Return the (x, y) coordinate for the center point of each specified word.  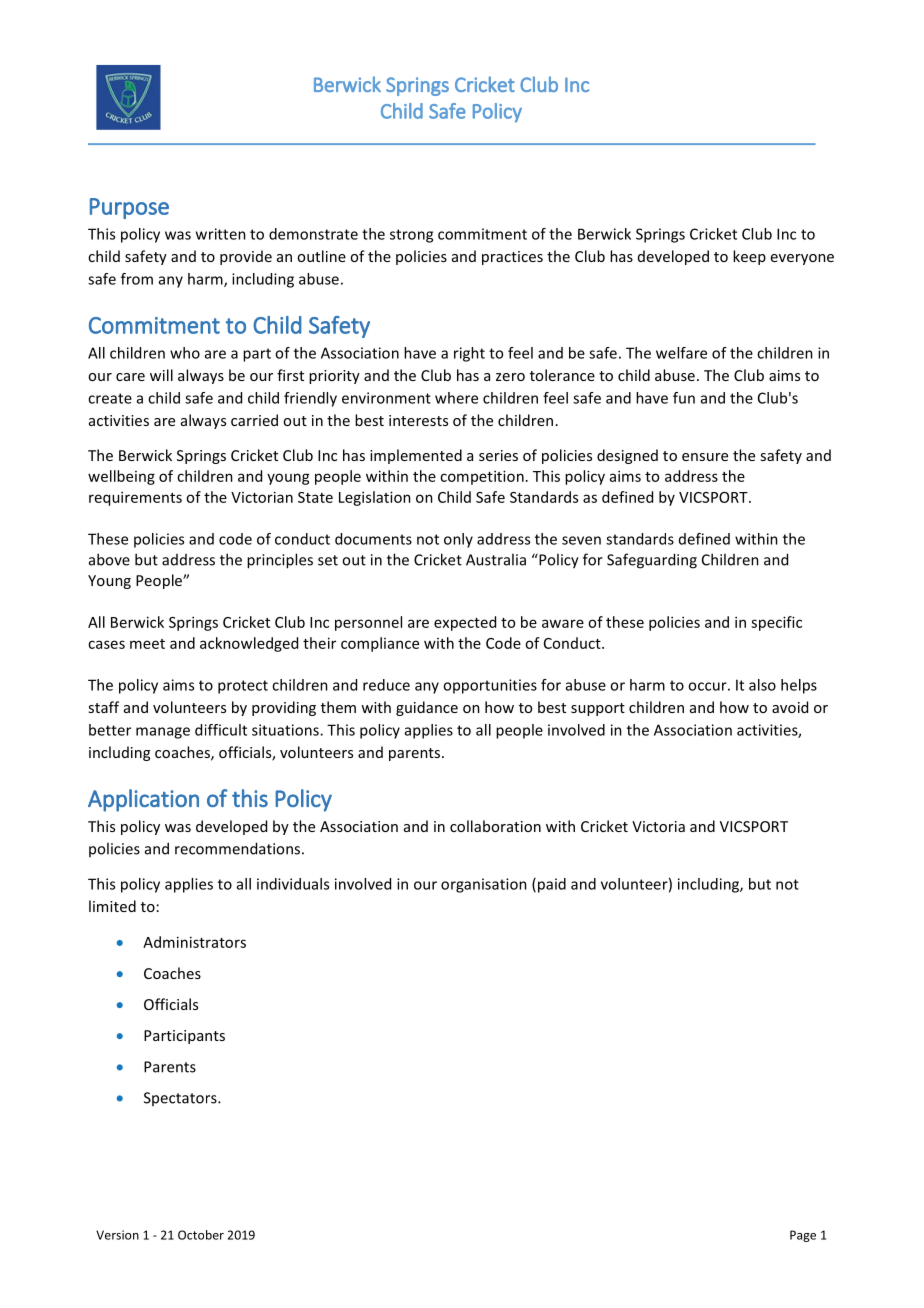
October (201, 1235)
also (762, 685)
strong (411, 236)
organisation (484, 885)
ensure (705, 457)
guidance (427, 708)
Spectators (181, 1099)
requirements (135, 498)
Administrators (194, 942)
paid (550, 885)
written (221, 234)
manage (163, 733)
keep (749, 257)
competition (482, 477)
